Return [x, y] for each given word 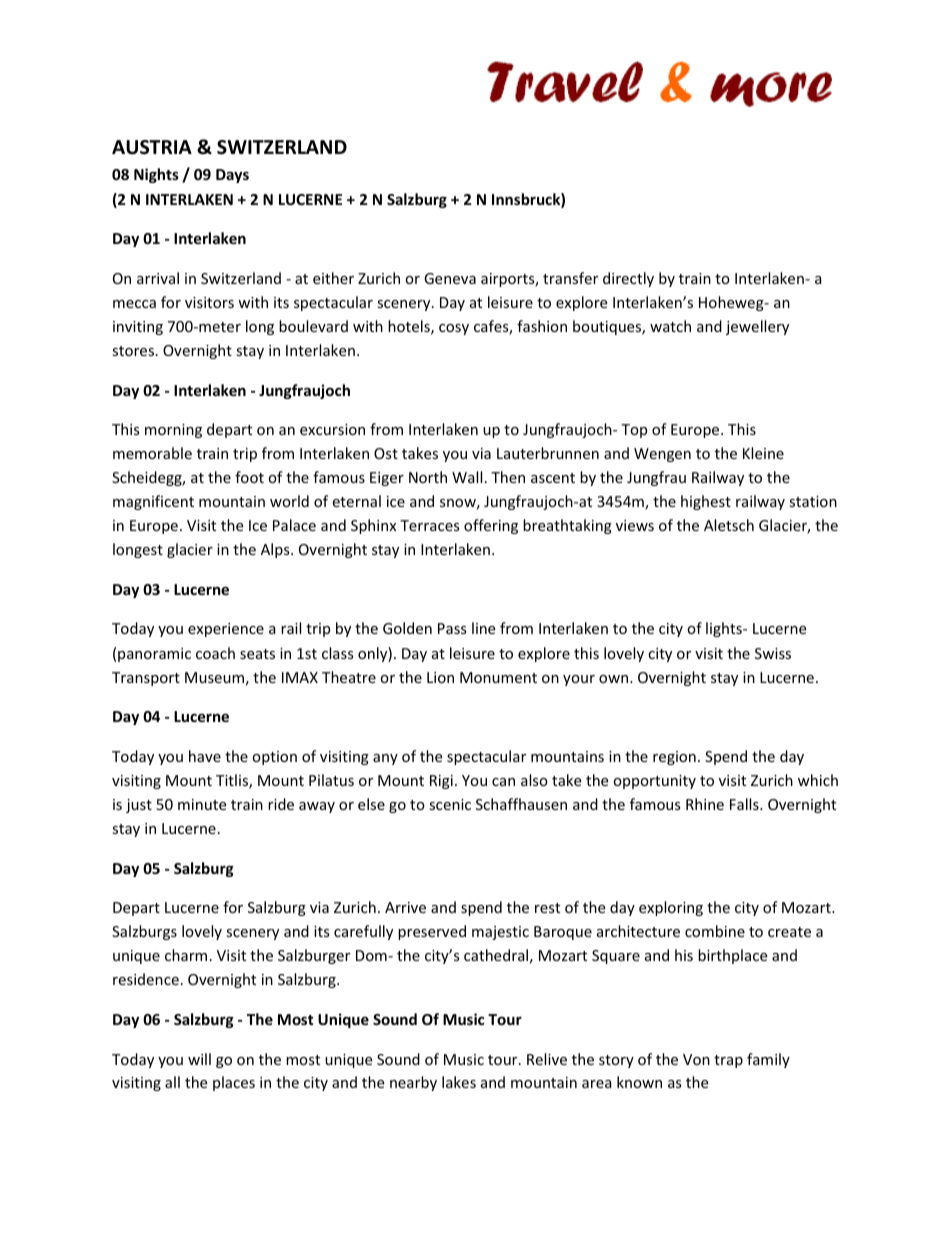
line [483, 628]
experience [226, 630]
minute [202, 804]
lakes [459, 1082]
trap [728, 1061]
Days [232, 176]
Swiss [773, 653]
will [199, 1059]
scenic [450, 804]
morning [173, 431]
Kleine [763, 453]
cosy [454, 329]
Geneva [450, 278]
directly [628, 279]
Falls [745, 804]
